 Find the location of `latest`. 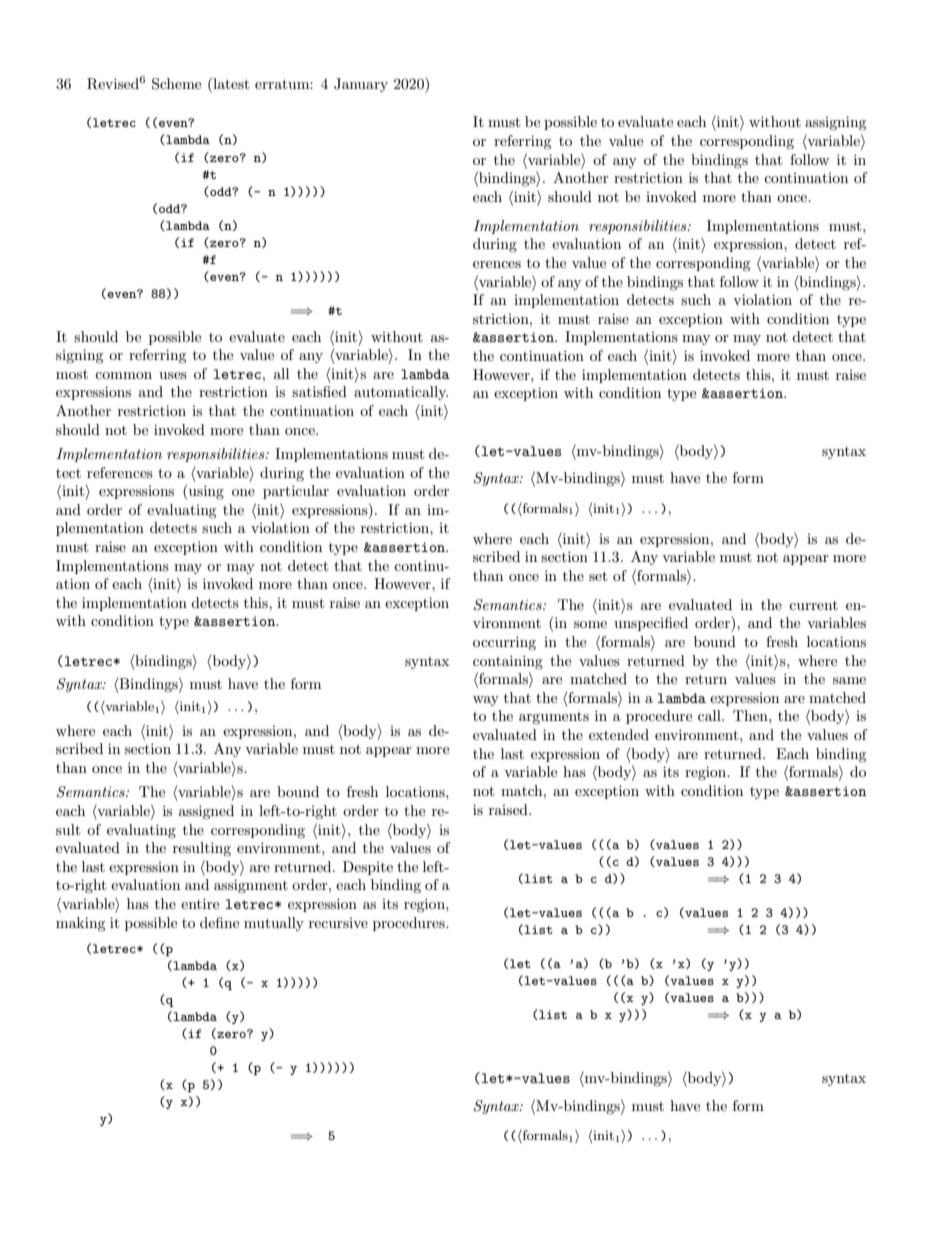

latest is located at coordinates (230, 83).
